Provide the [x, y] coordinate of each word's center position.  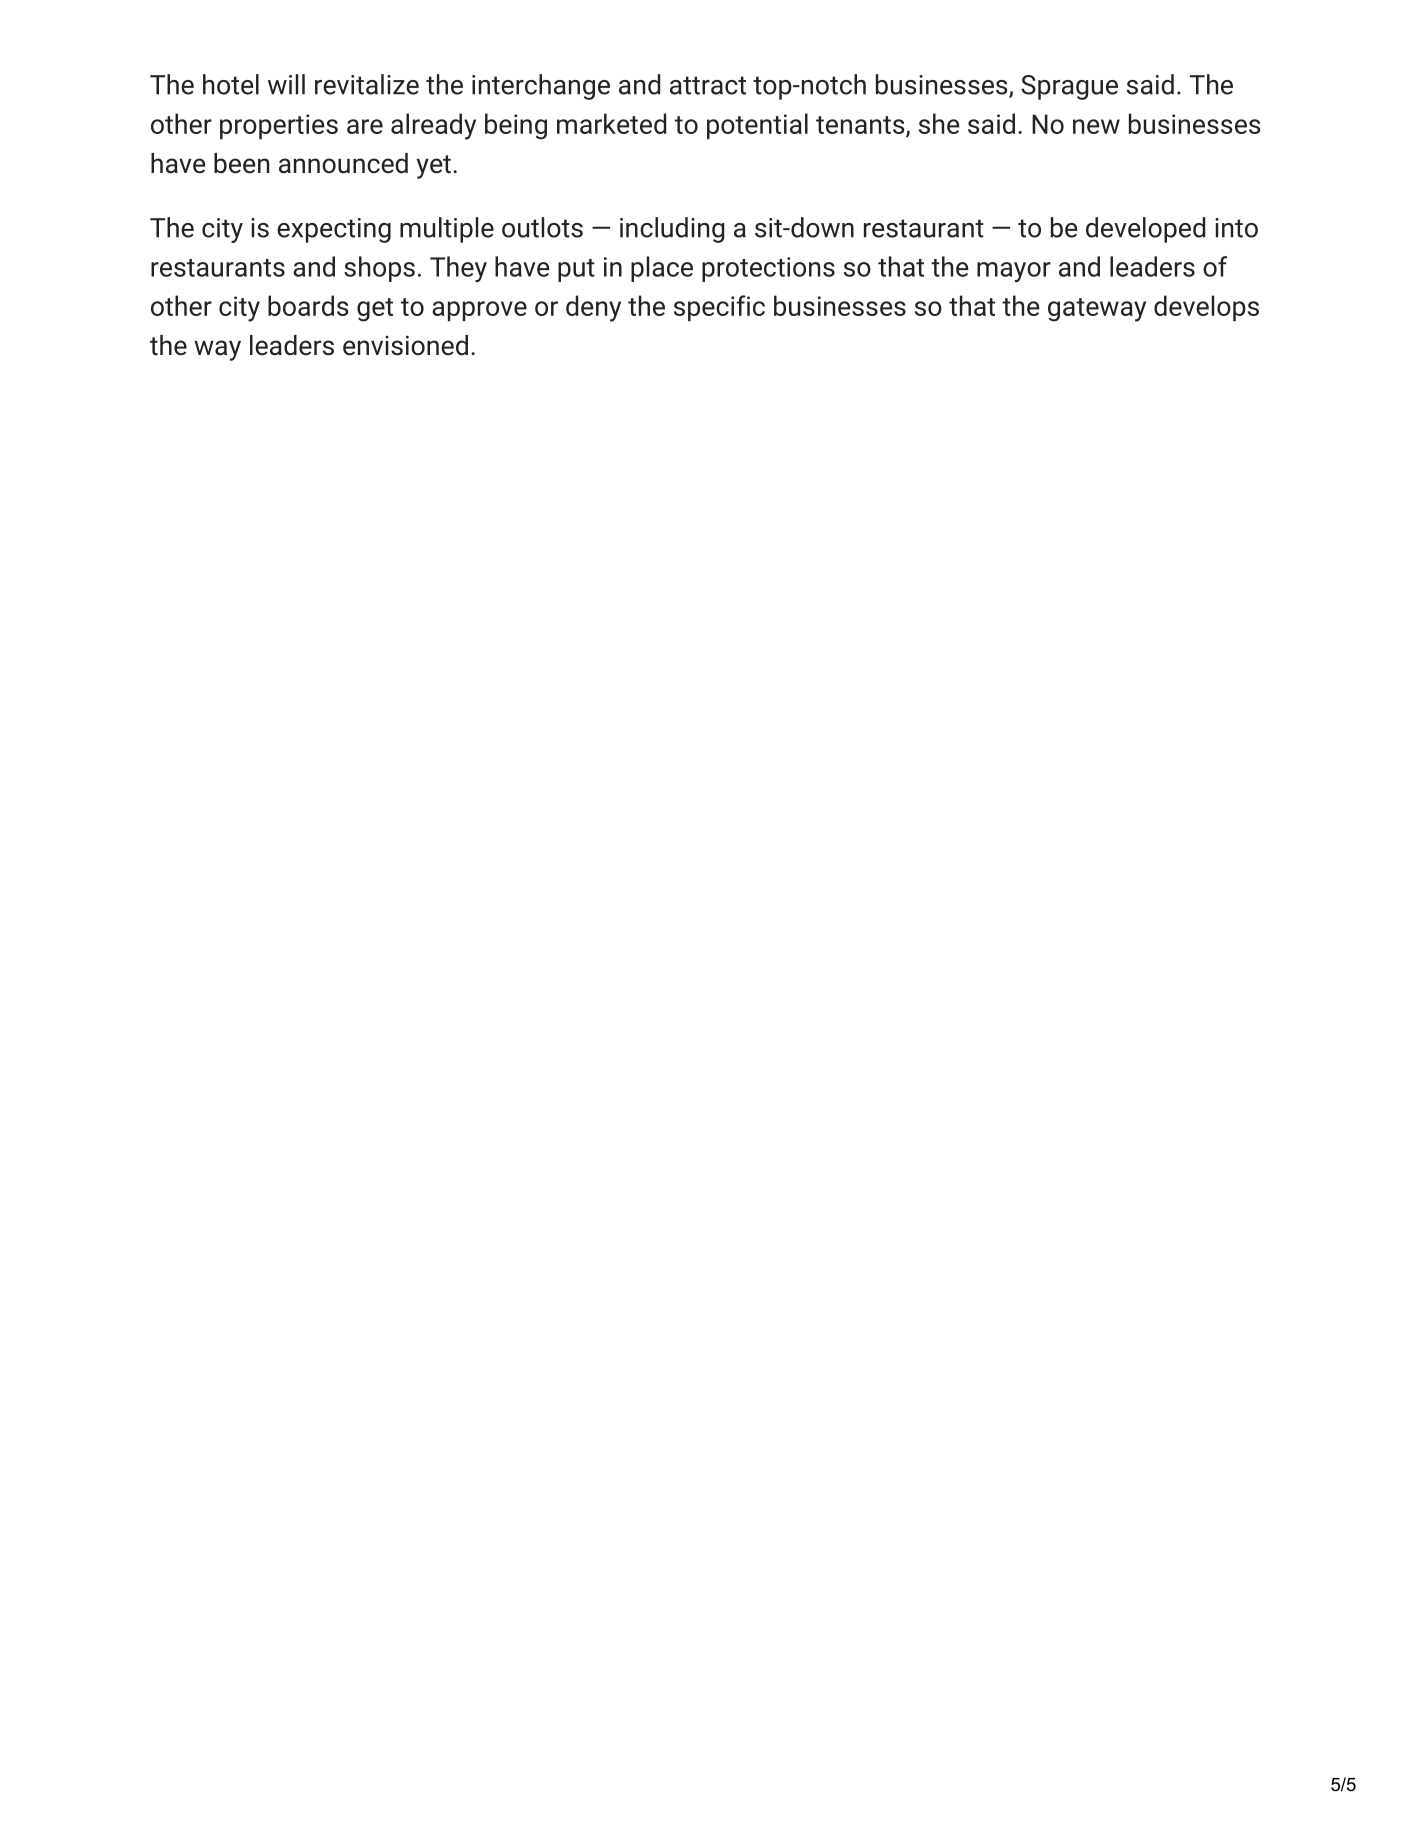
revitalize [367, 84]
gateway [1097, 310]
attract [708, 85]
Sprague [1069, 87]
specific [719, 308]
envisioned [405, 345]
